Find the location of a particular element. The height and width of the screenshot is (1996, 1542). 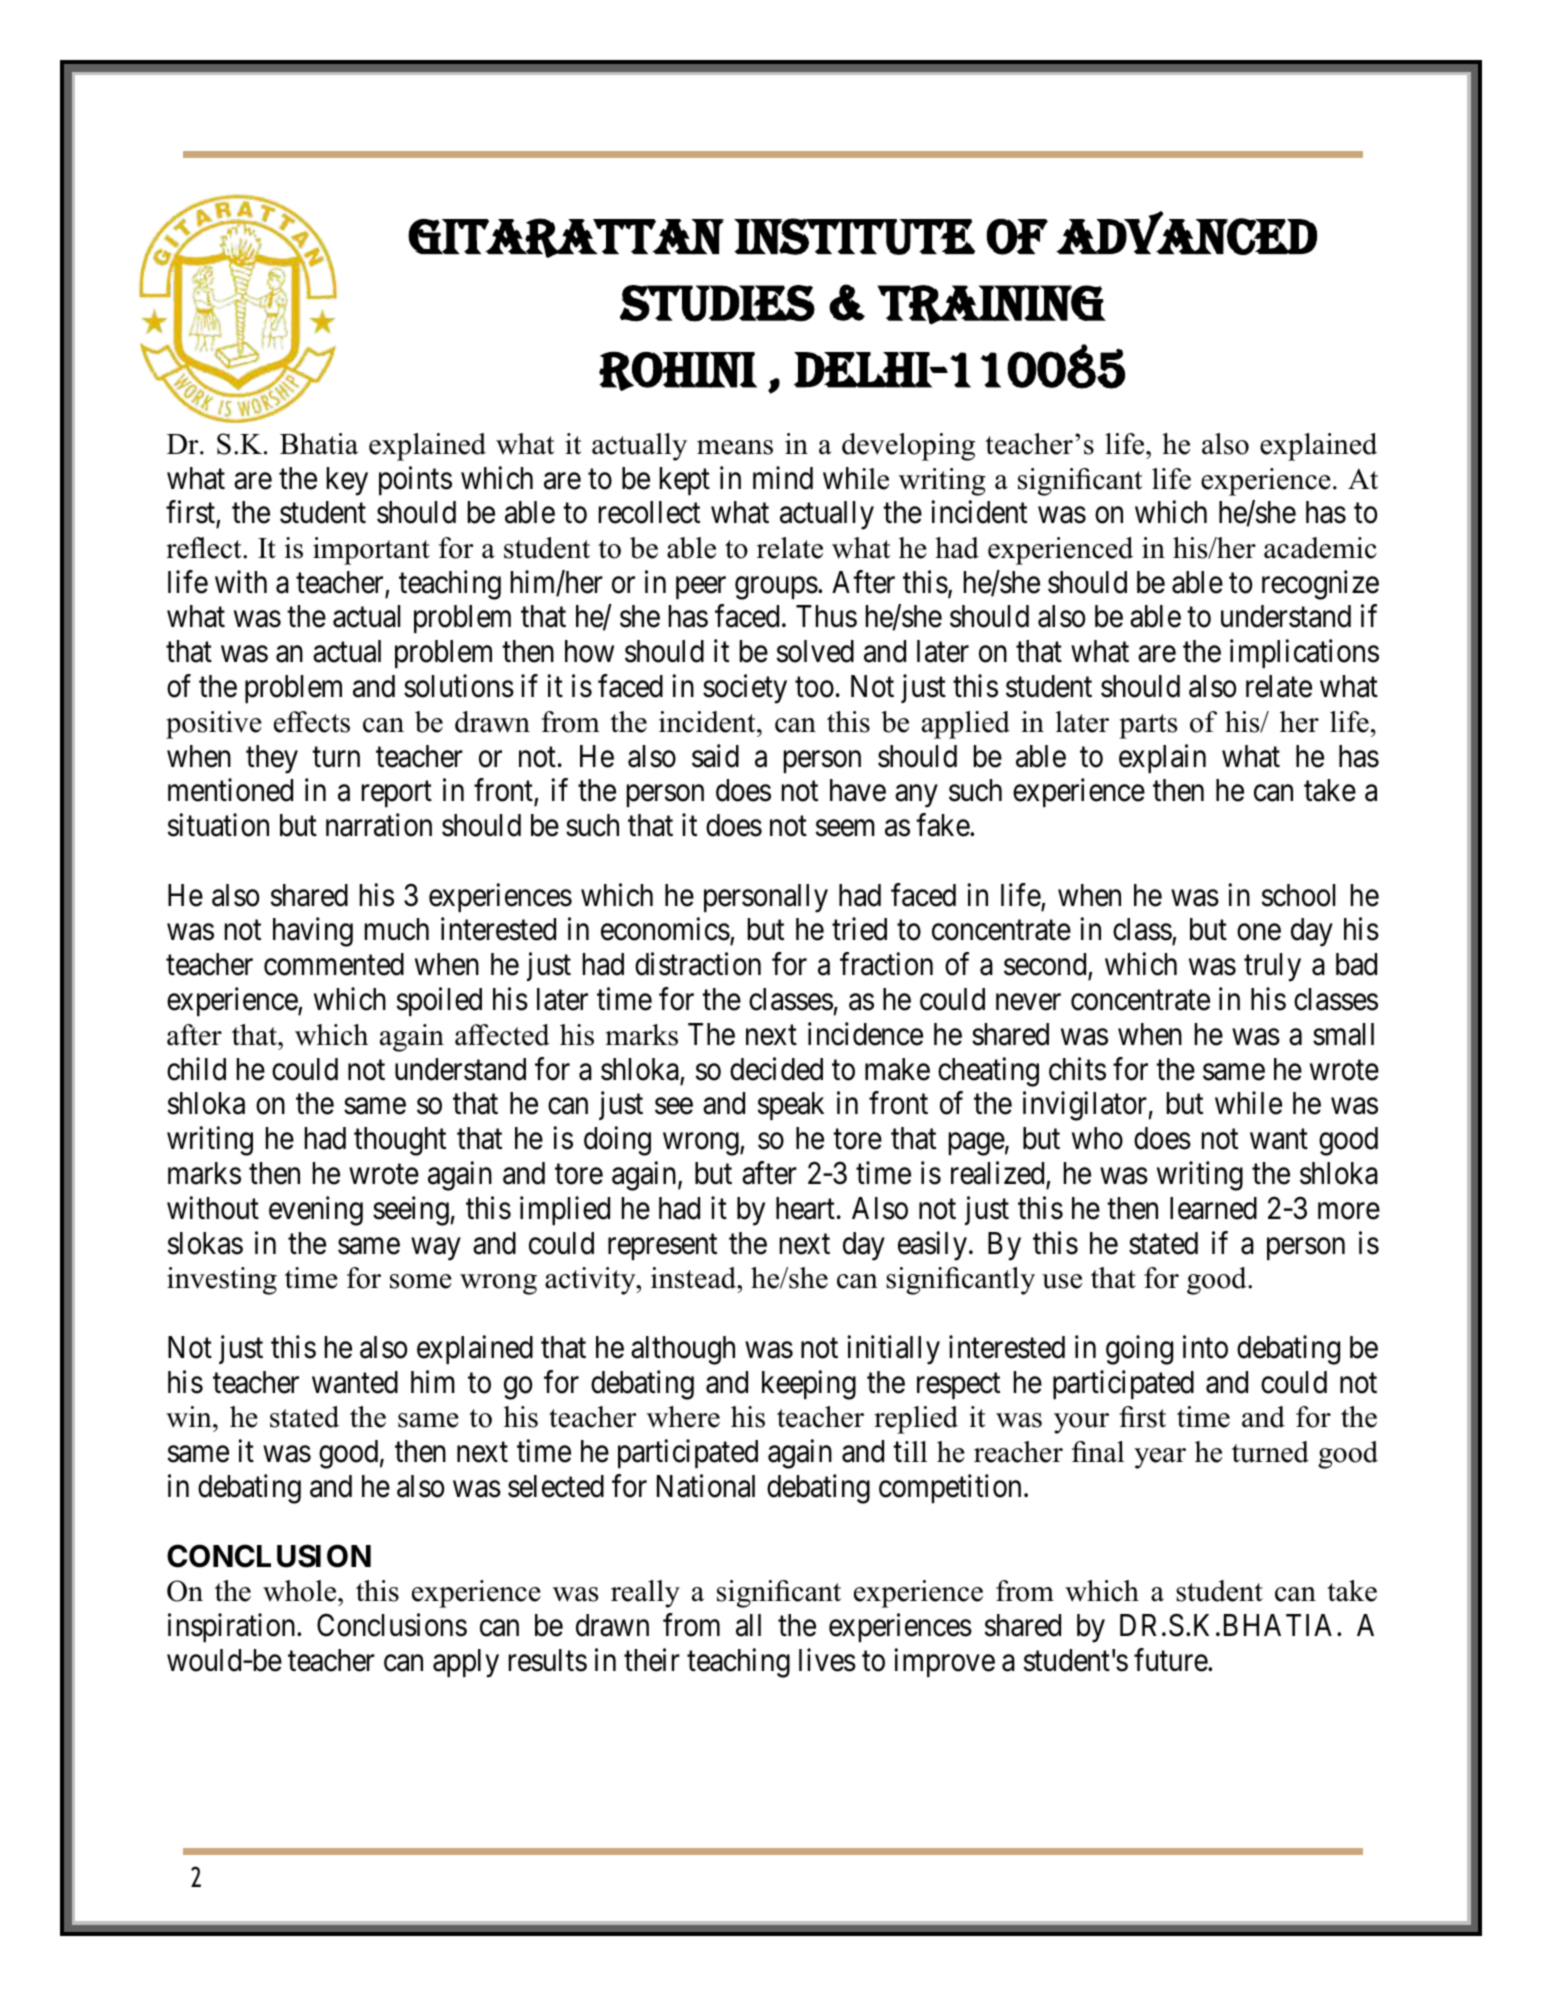

society is located at coordinates (745, 689).
